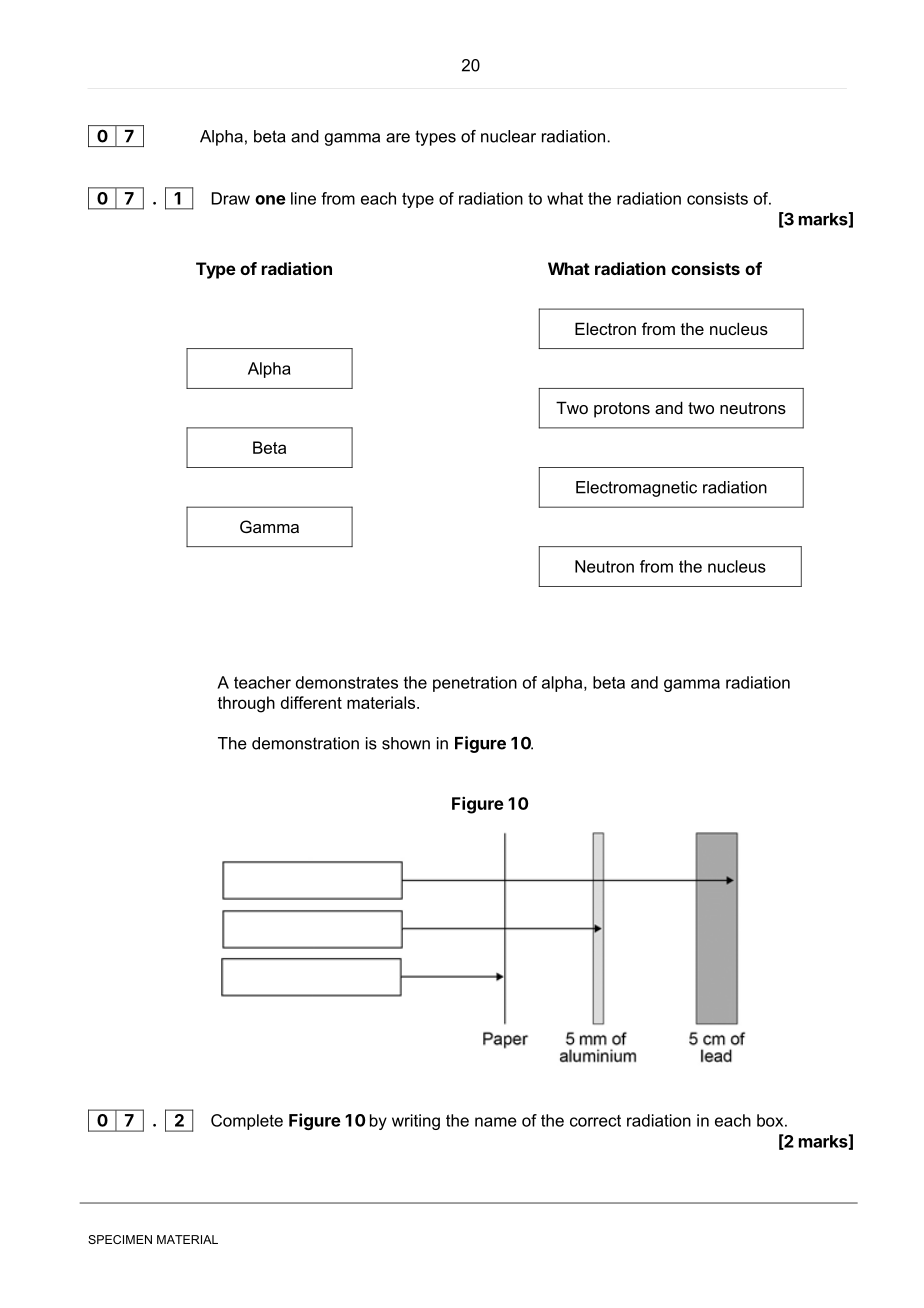 The height and width of the screenshot is (1308, 924). I want to click on penetration, so click(475, 684).
